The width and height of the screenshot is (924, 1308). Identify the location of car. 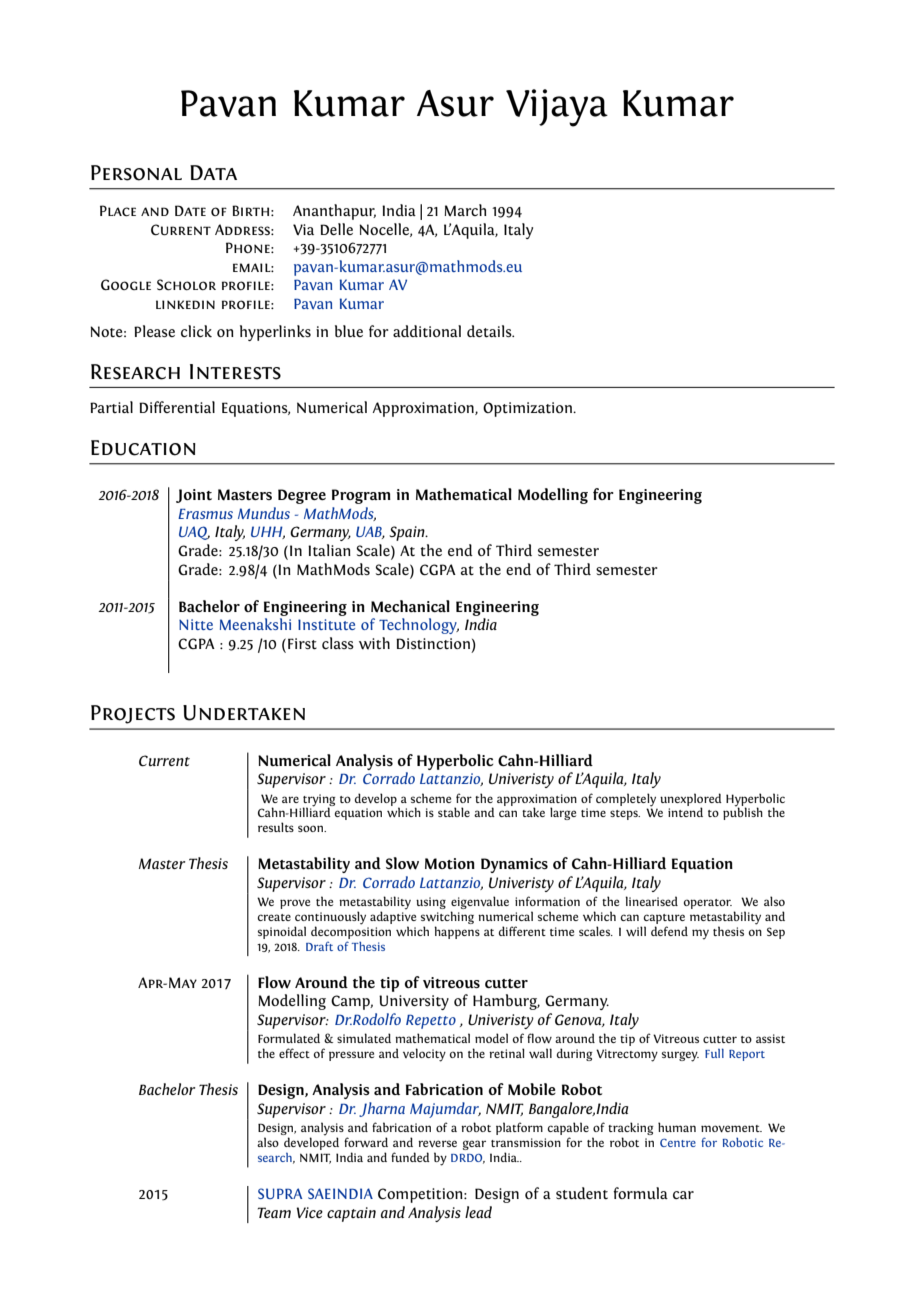
(683, 1195).
